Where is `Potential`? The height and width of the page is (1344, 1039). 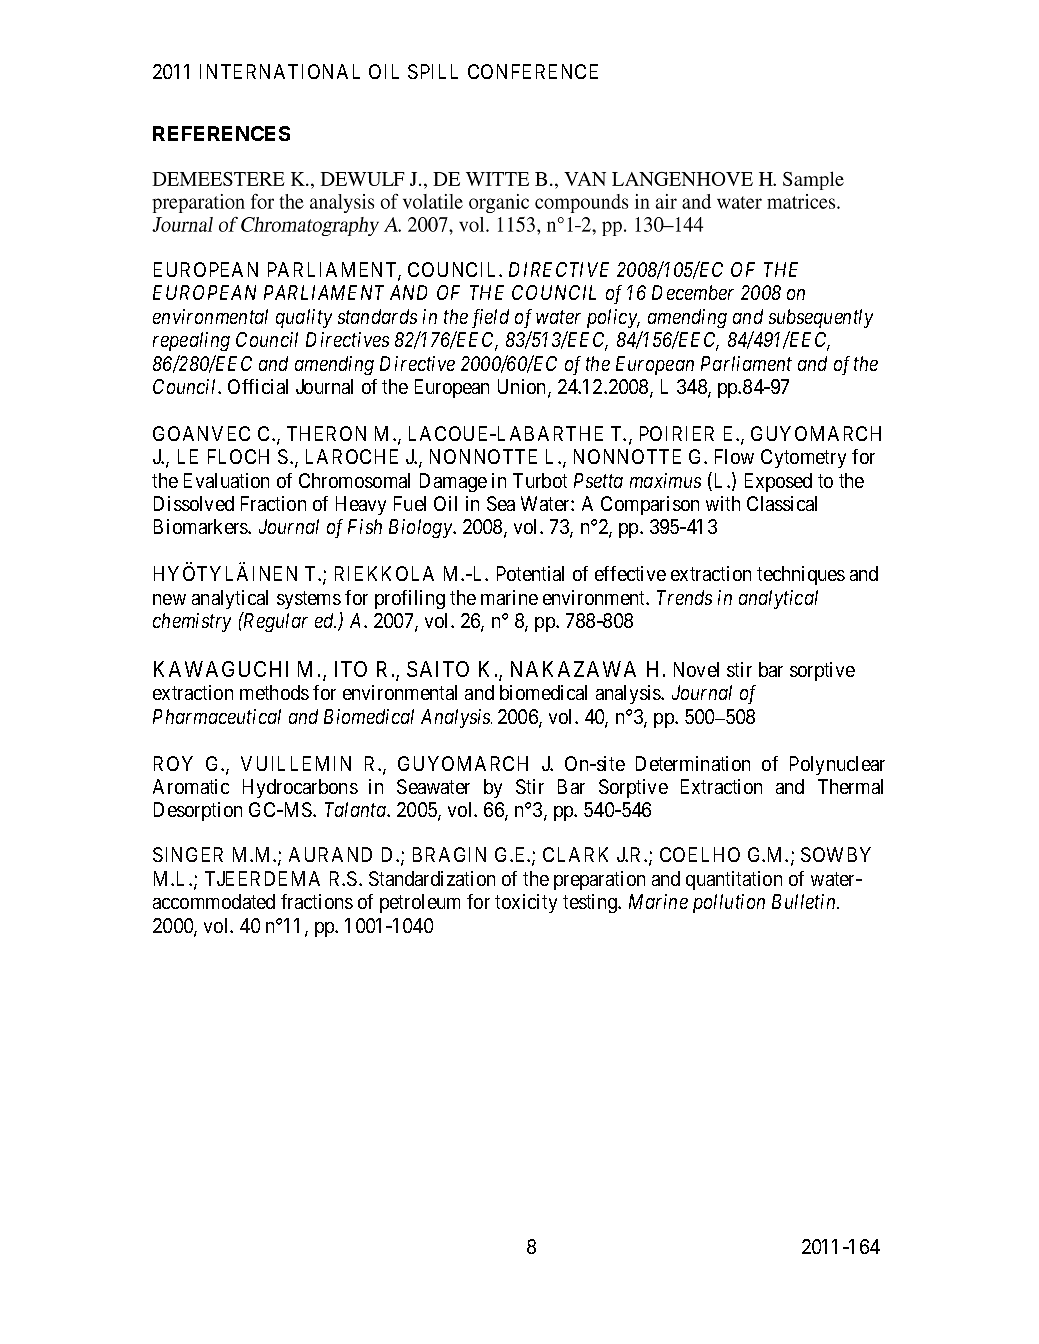
Potential is located at coordinates (530, 573).
